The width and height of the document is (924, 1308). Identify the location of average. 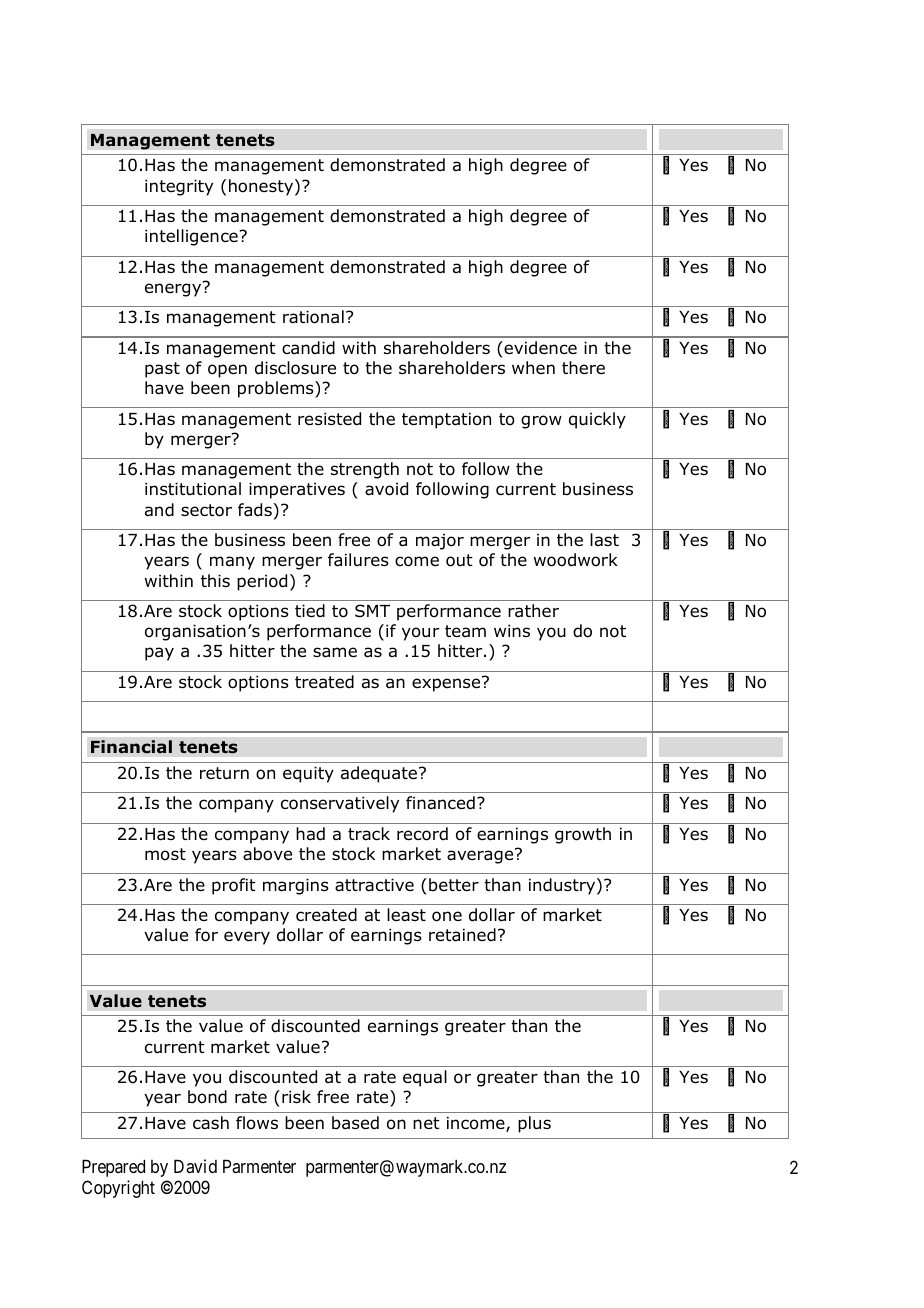
(481, 856).
